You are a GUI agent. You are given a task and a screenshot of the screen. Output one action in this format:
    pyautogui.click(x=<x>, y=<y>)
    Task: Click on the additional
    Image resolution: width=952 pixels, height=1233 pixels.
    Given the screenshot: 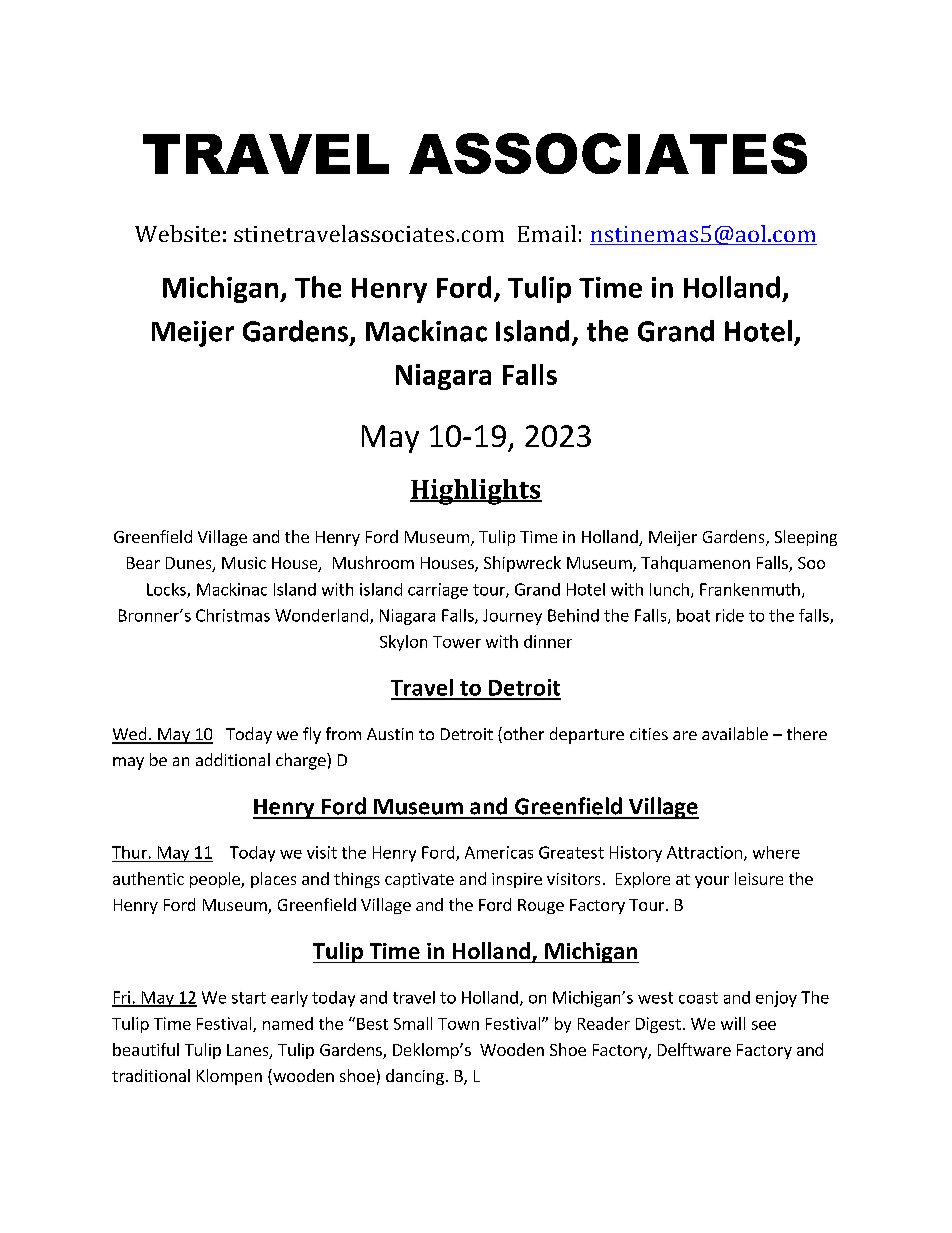 What is the action you would take?
    pyautogui.click(x=233, y=759)
